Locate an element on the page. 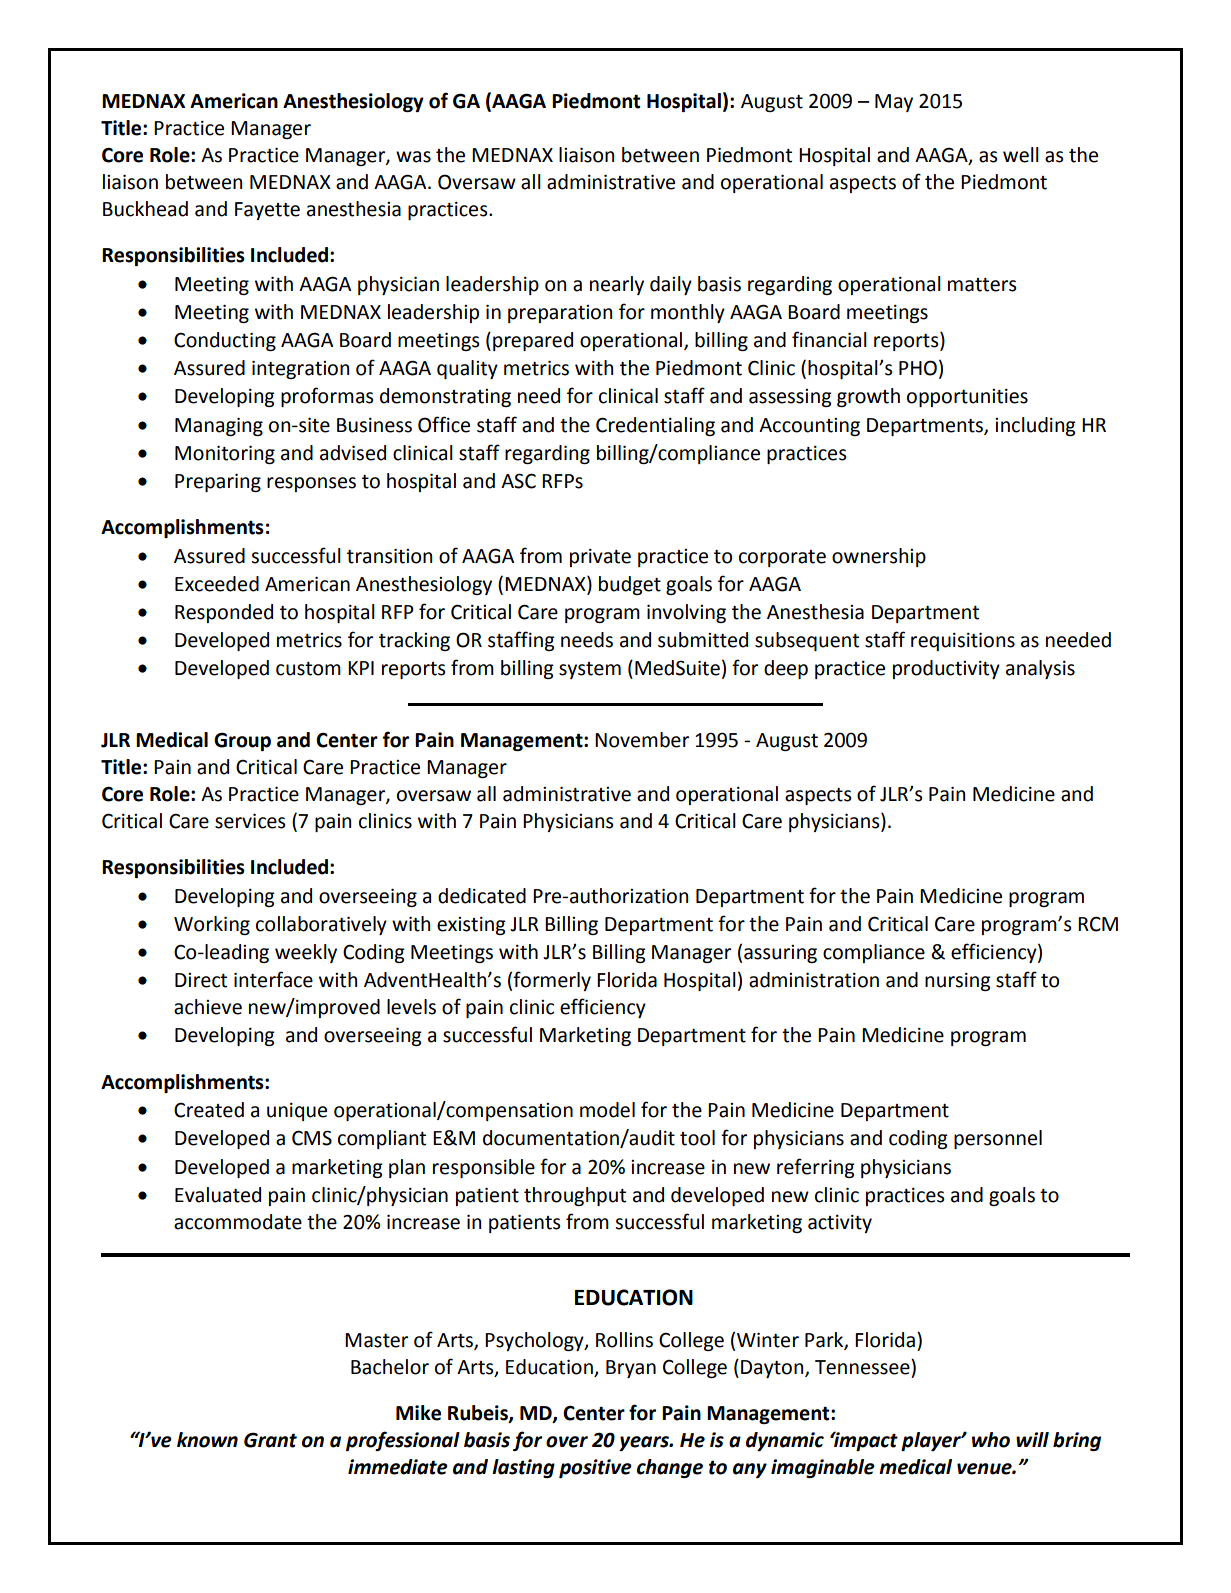 Image resolution: width=1231 pixels, height=1593 pixels. who is located at coordinates (991, 1440).
